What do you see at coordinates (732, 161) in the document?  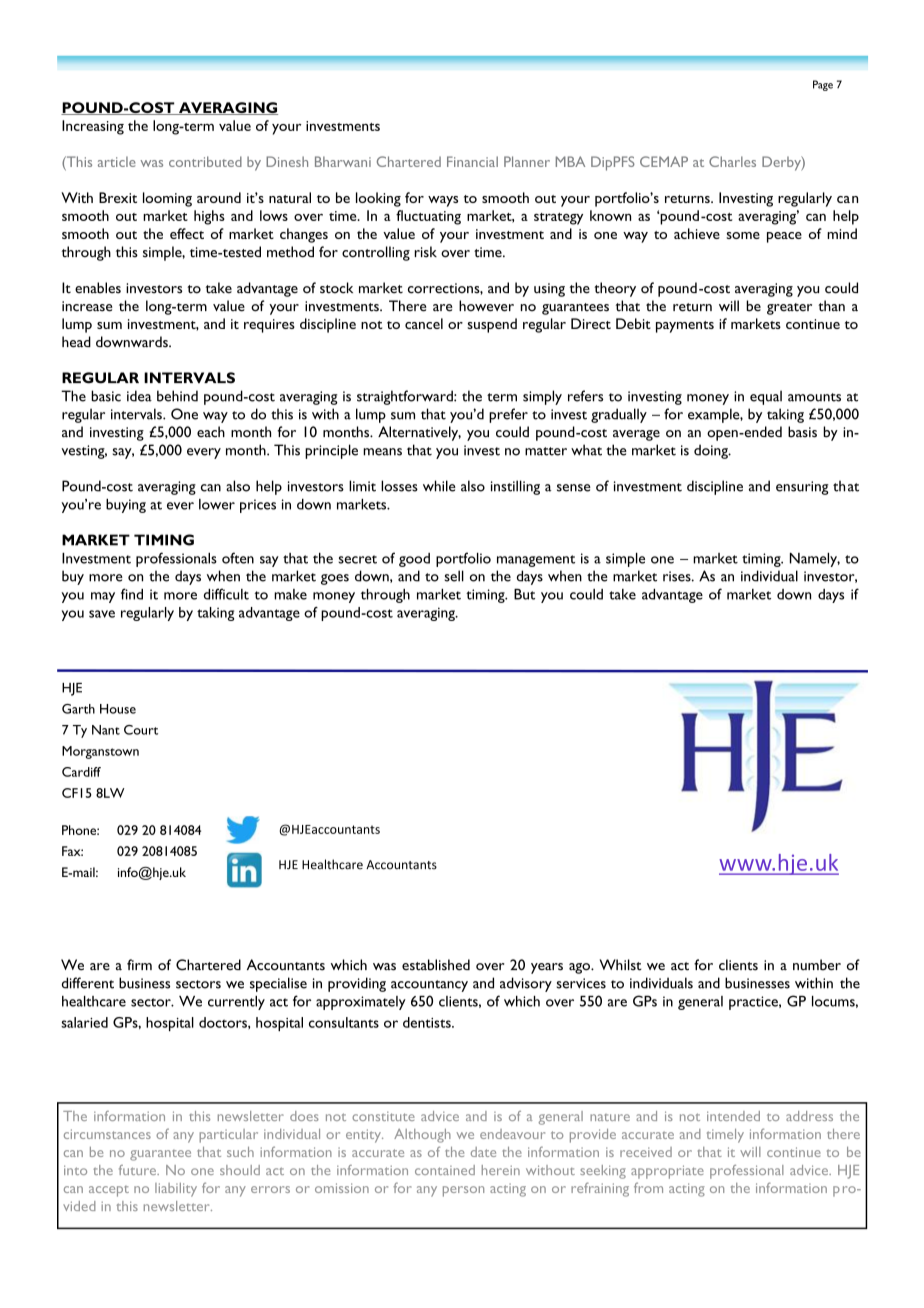 I see `Charles` at bounding box center [732, 161].
